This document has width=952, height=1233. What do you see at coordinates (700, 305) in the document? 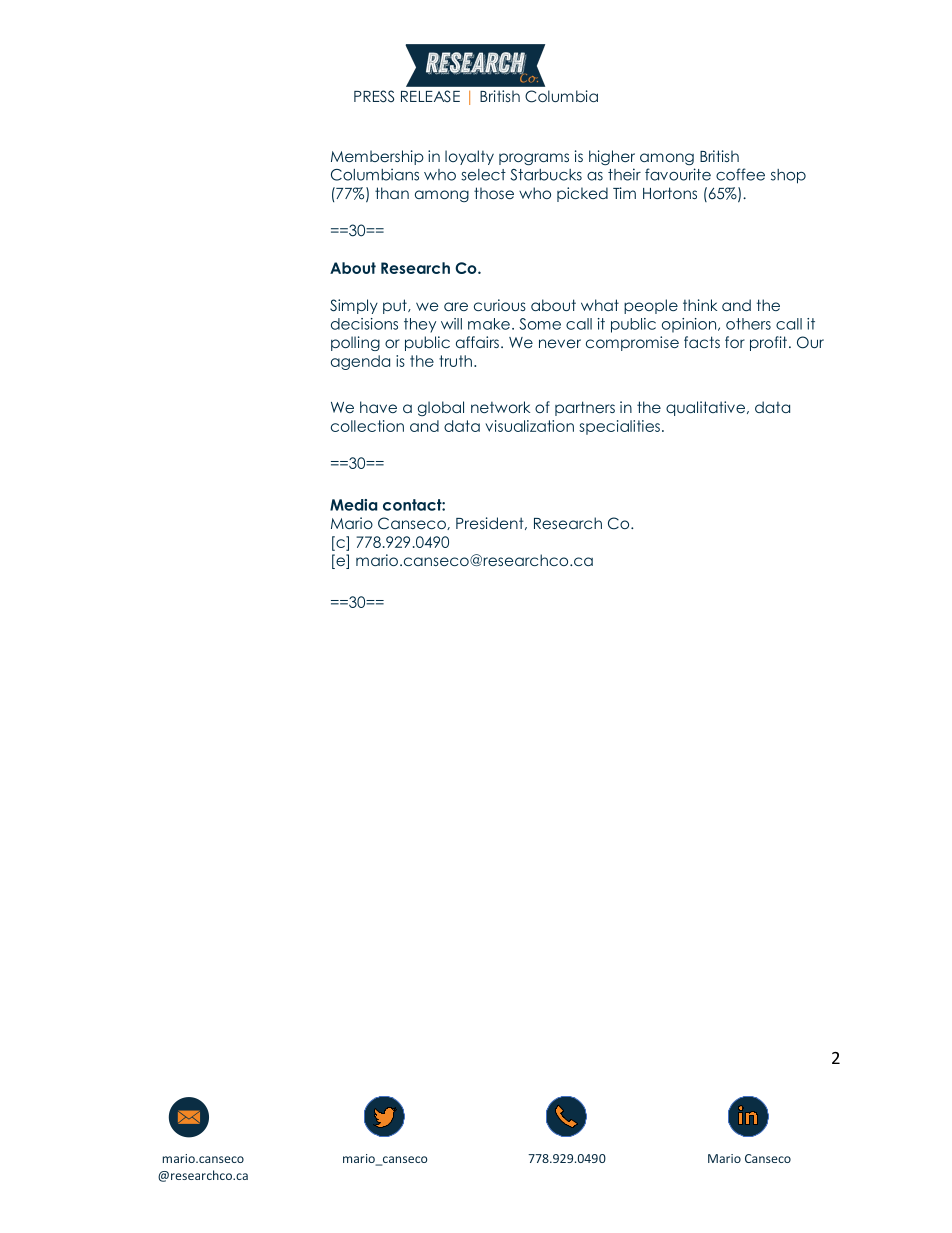
I see `think` at bounding box center [700, 305].
